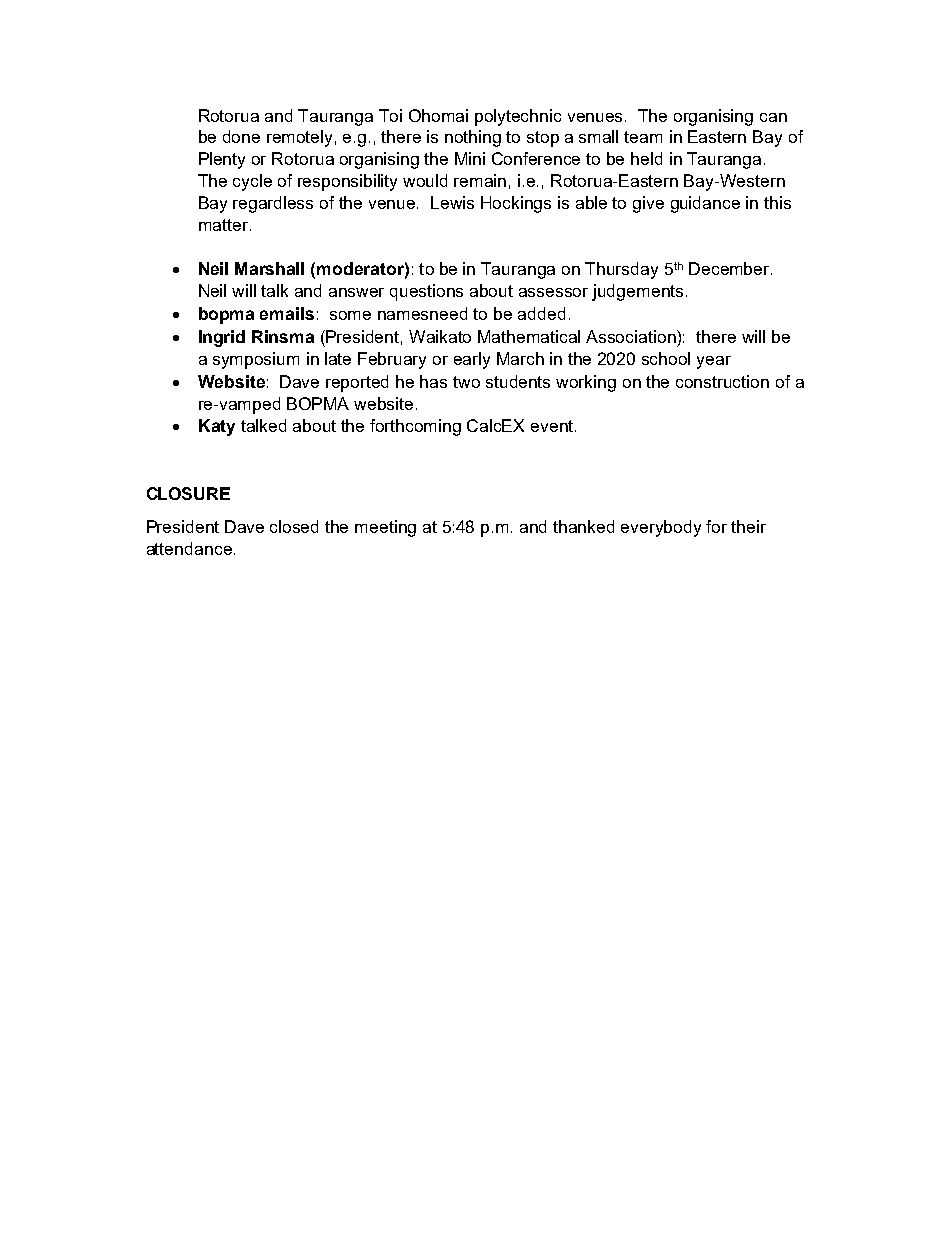 Image resolution: width=952 pixels, height=1233 pixels. Describe the element at coordinates (426, 292) in the image. I see `questions` at that location.
